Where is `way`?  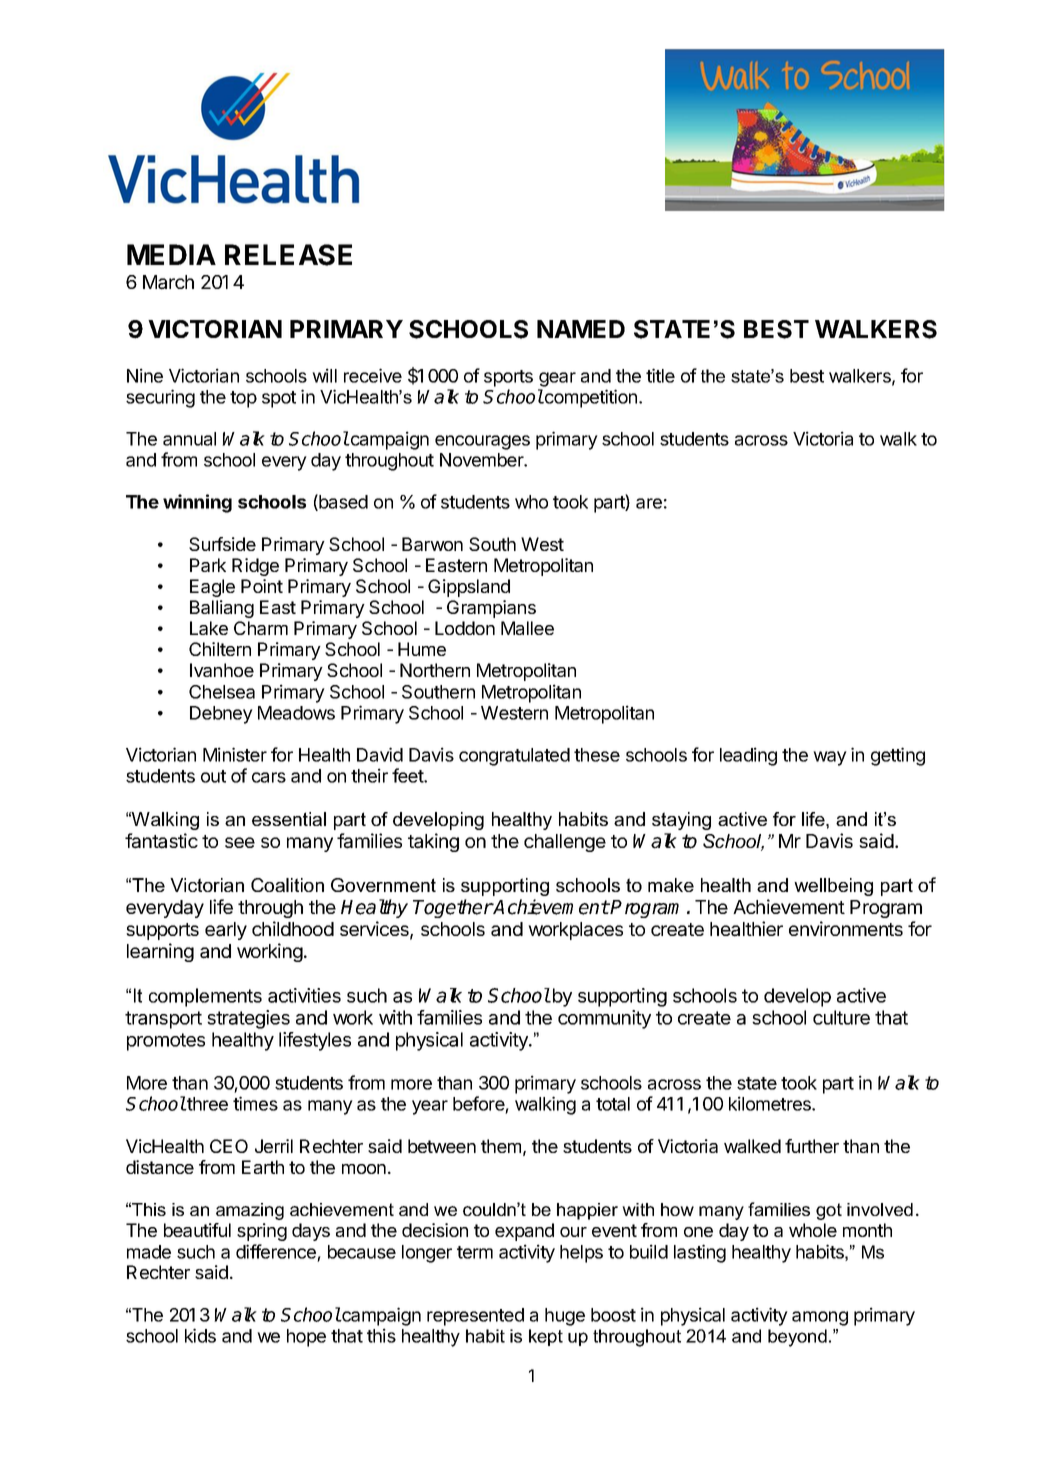
way is located at coordinates (830, 758).
